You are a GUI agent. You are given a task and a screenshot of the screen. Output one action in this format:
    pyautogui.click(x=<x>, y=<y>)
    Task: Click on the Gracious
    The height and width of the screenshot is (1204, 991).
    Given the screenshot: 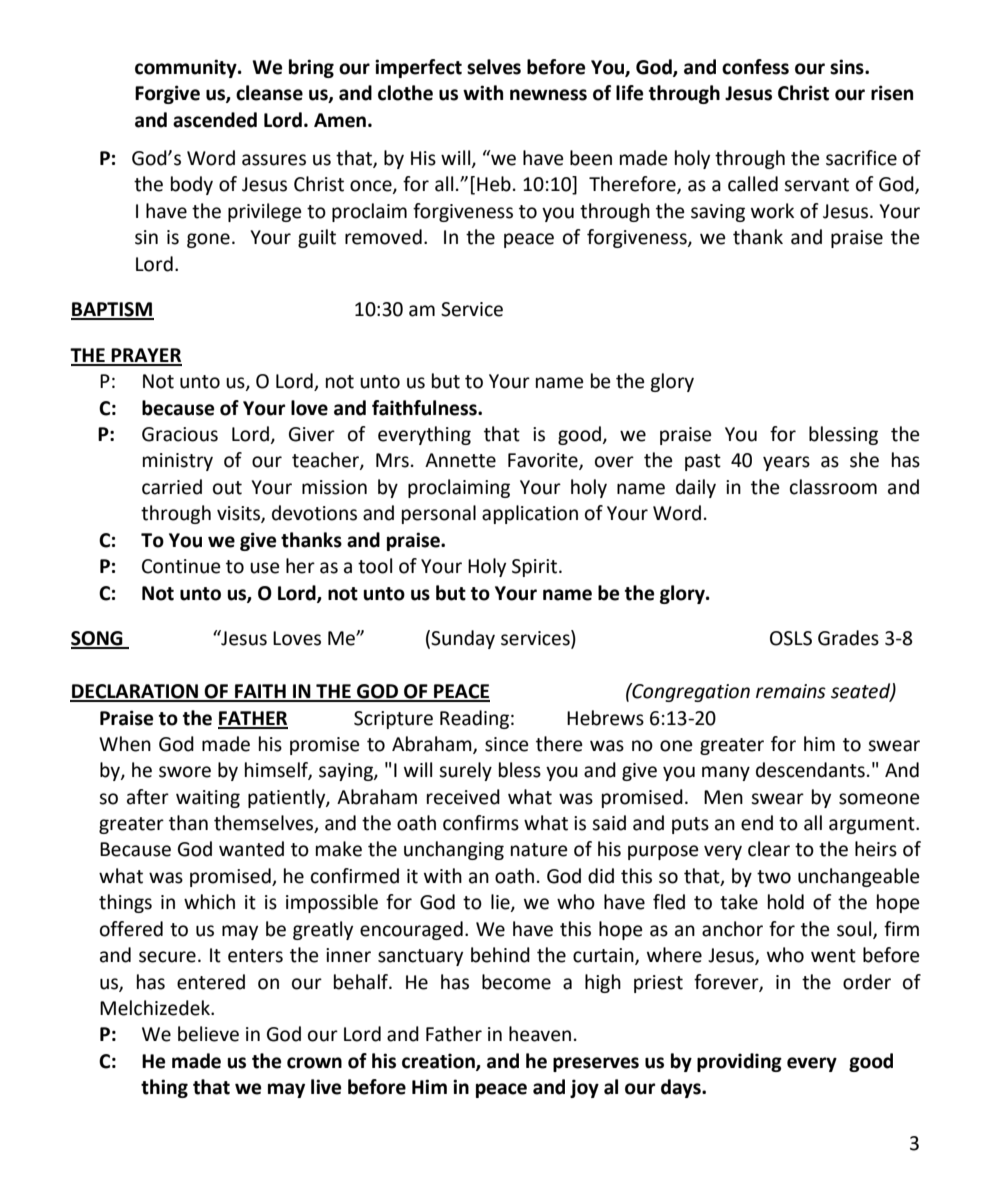 What is the action you would take?
    pyautogui.click(x=180, y=434)
